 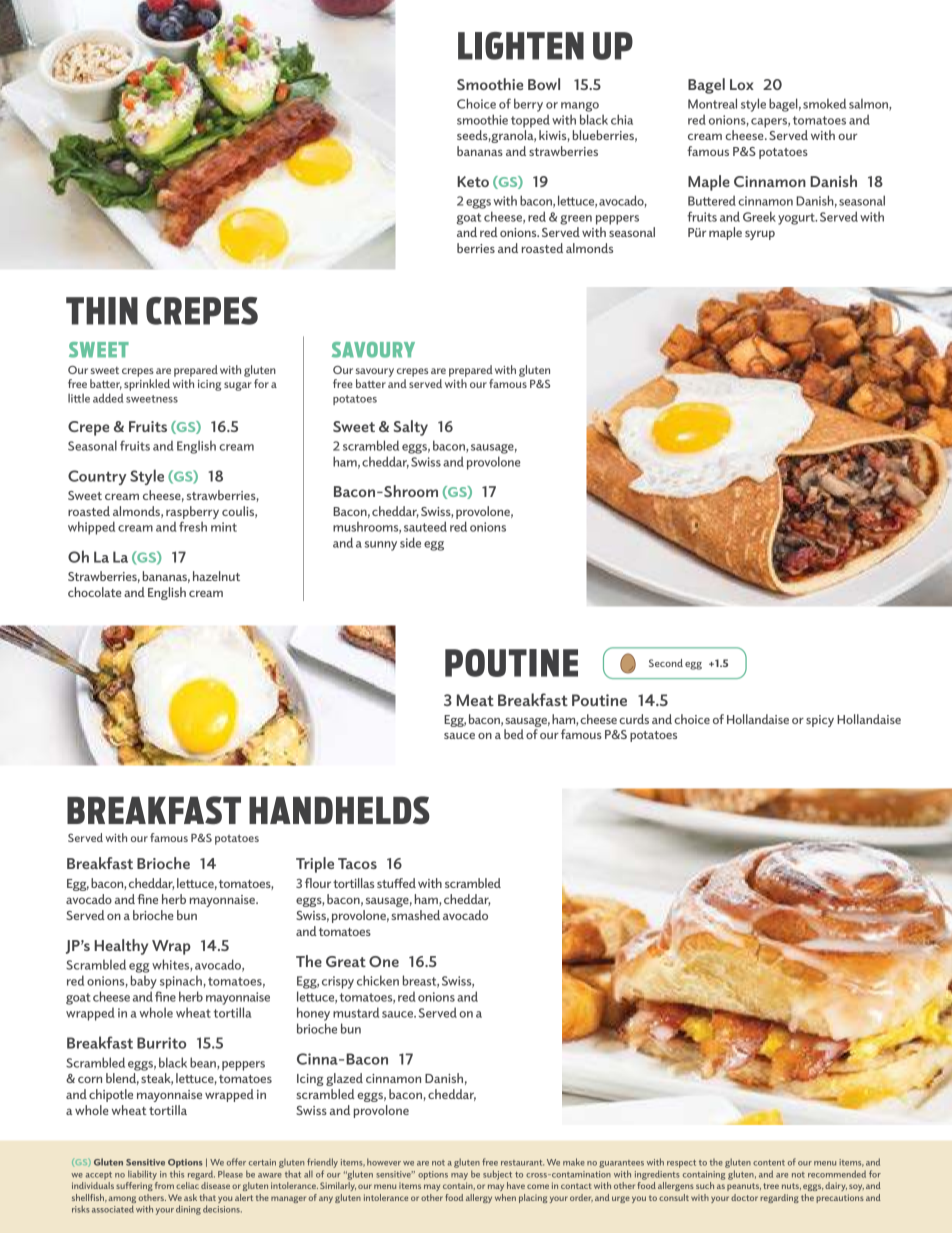 What do you see at coordinates (666, 663) in the document?
I see `Second` at bounding box center [666, 663].
